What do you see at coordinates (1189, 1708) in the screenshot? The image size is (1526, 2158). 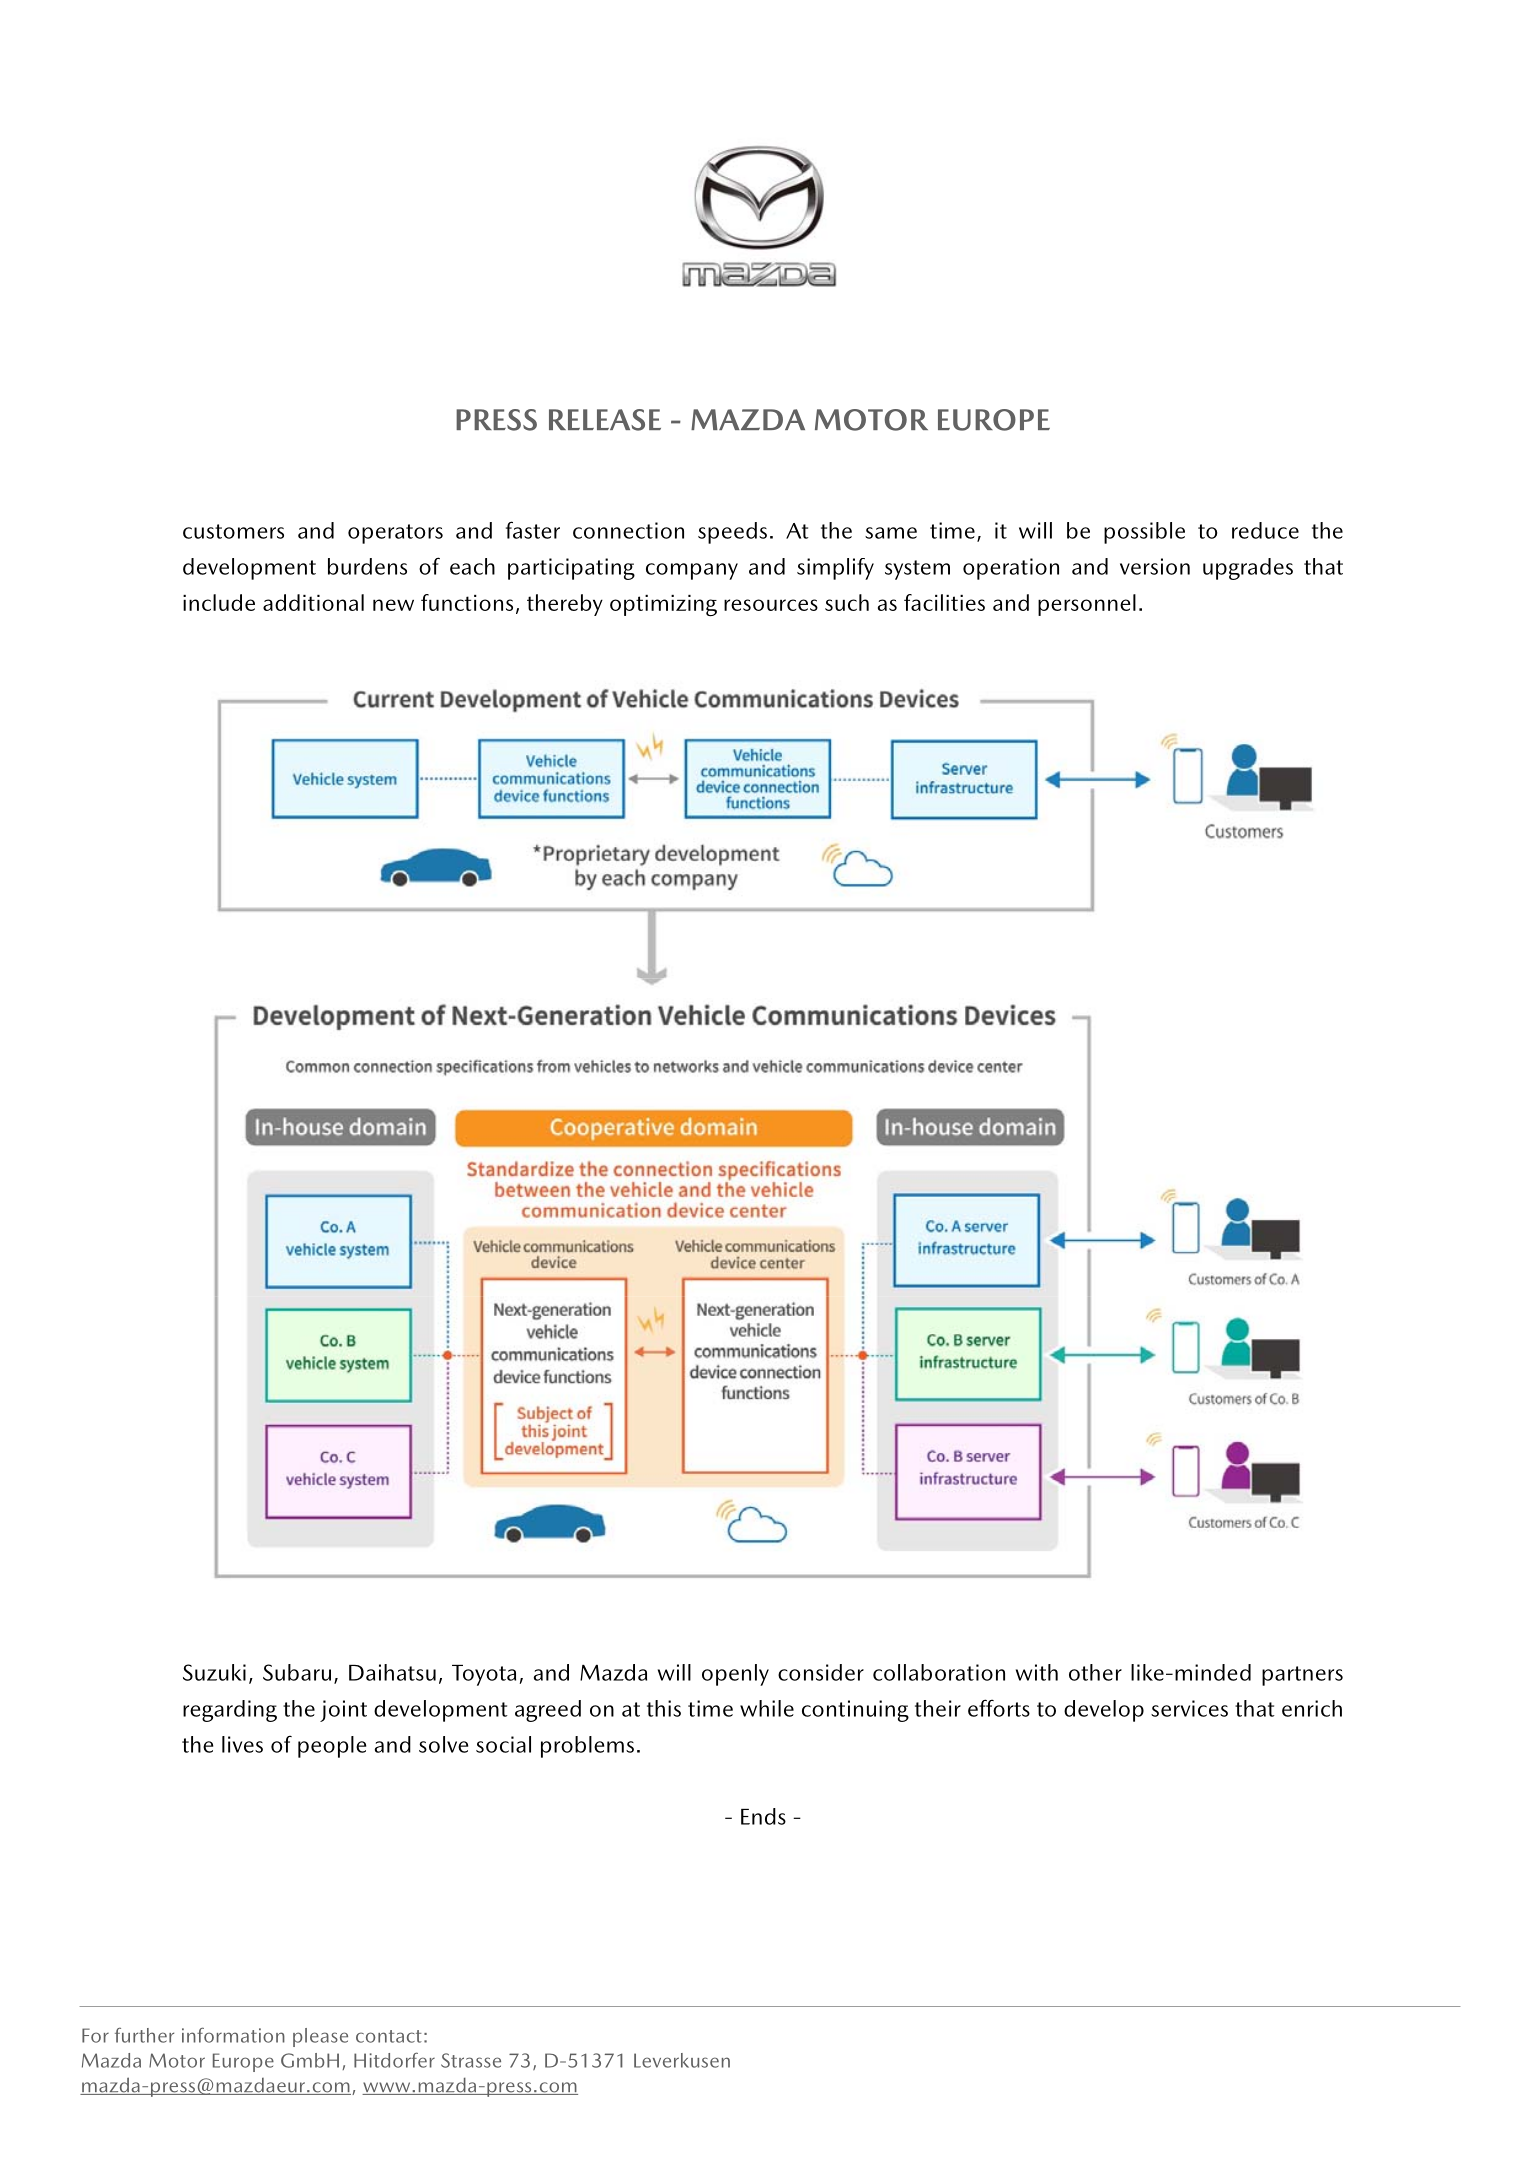 I see `services` at bounding box center [1189, 1708].
